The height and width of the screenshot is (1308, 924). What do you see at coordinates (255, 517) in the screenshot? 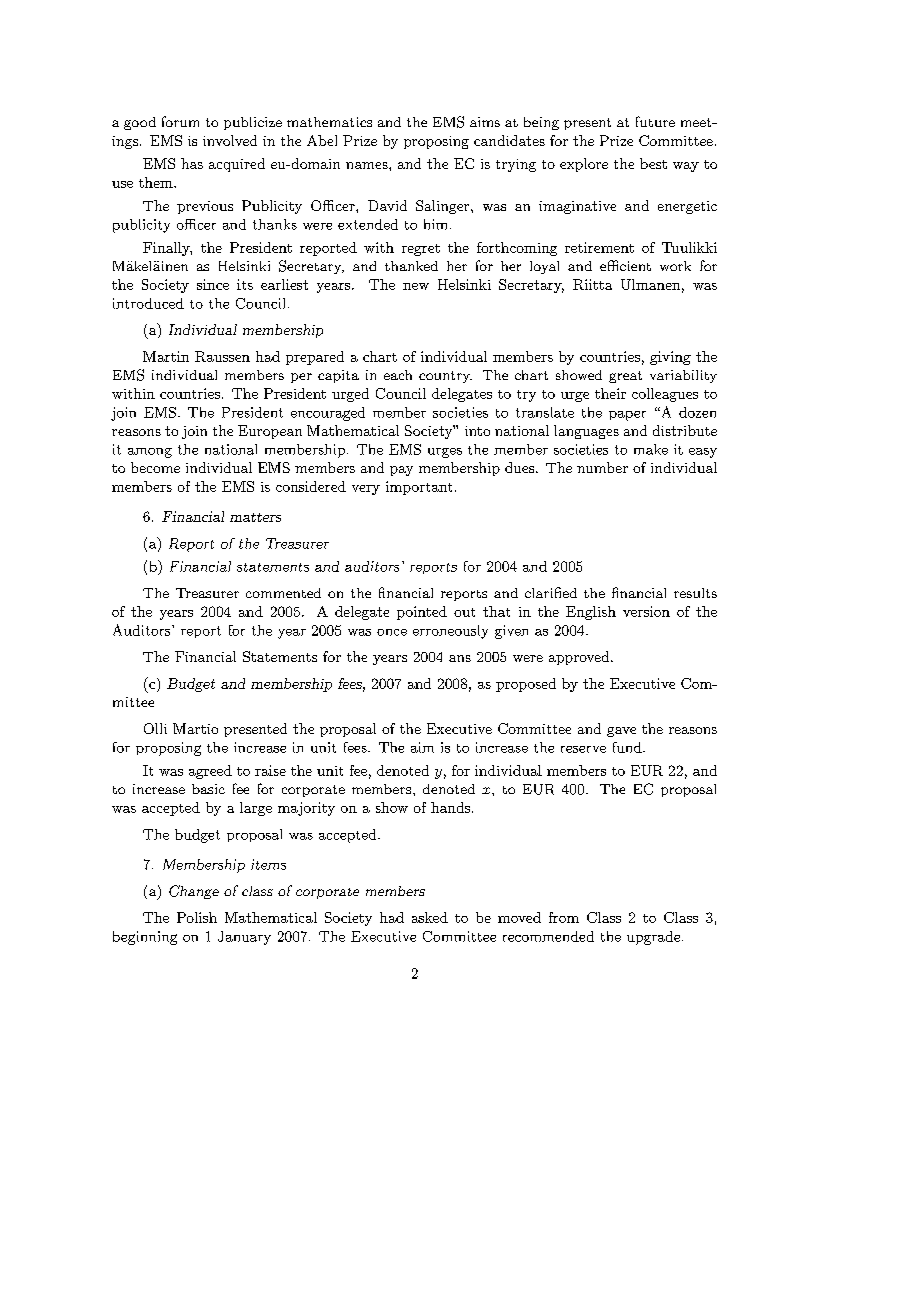
I see `matters` at bounding box center [255, 517].
